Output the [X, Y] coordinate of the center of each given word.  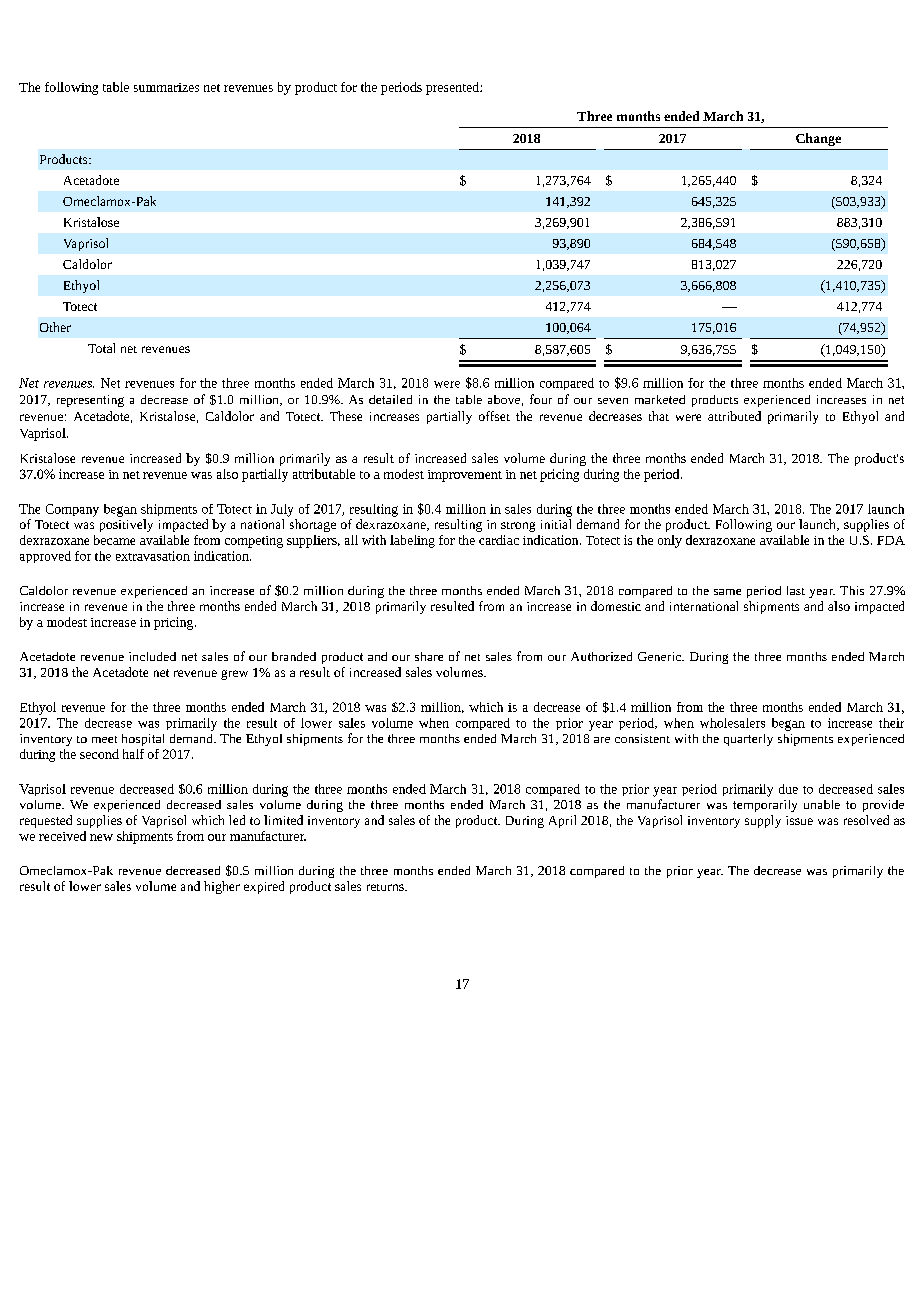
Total [101, 348]
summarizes [166, 87]
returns [386, 887]
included [152, 656]
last [796, 590]
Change [818, 139]
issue [799, 820]
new [101, 837]
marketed [660, 399]
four [541, 399]
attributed [734, 416]
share [429, 656]
